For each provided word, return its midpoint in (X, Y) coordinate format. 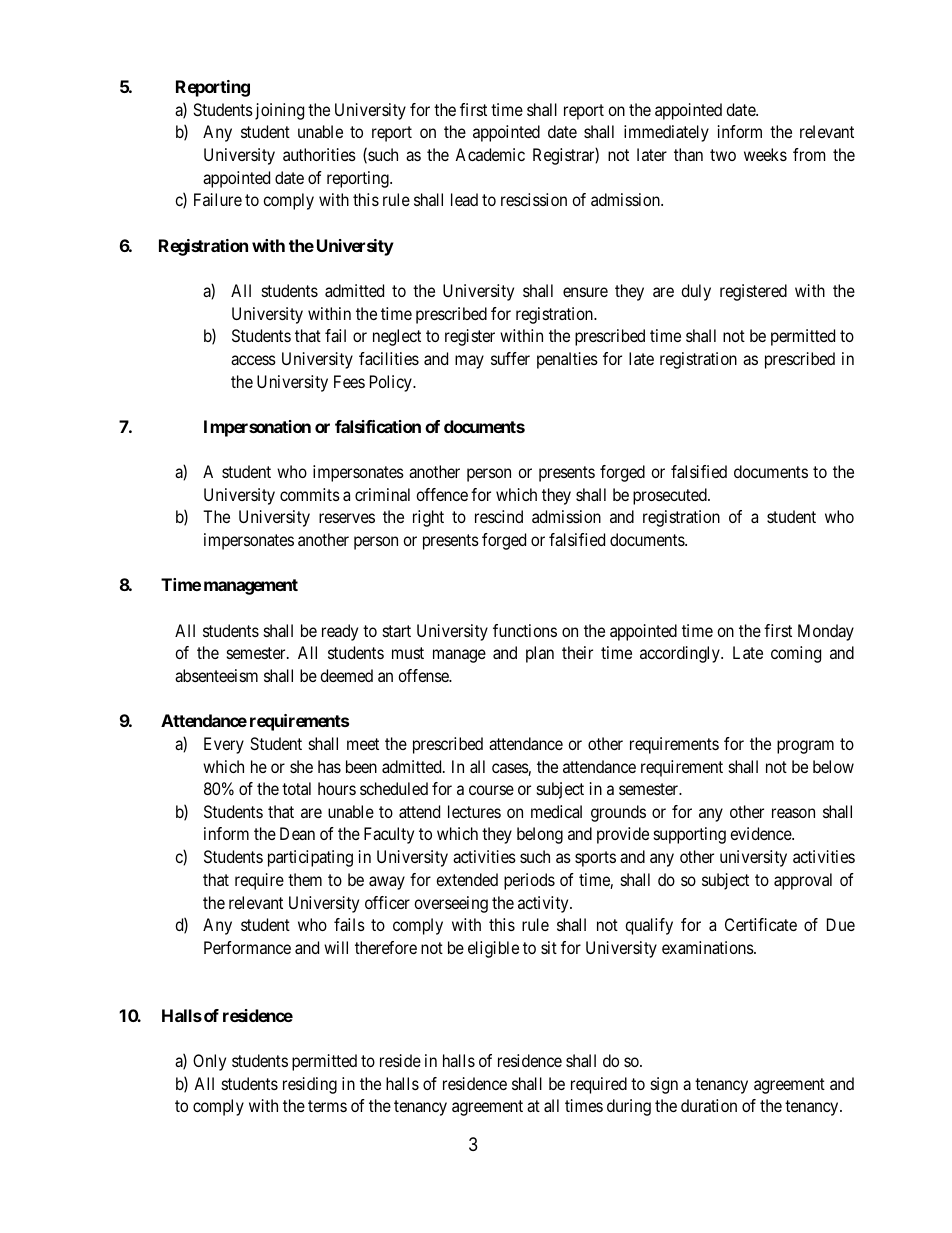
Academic (490, 154)
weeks (765, 154)
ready (340, 632)
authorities (319, 154)
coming (796, 654)
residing (310, 1085)
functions (525, 630)
